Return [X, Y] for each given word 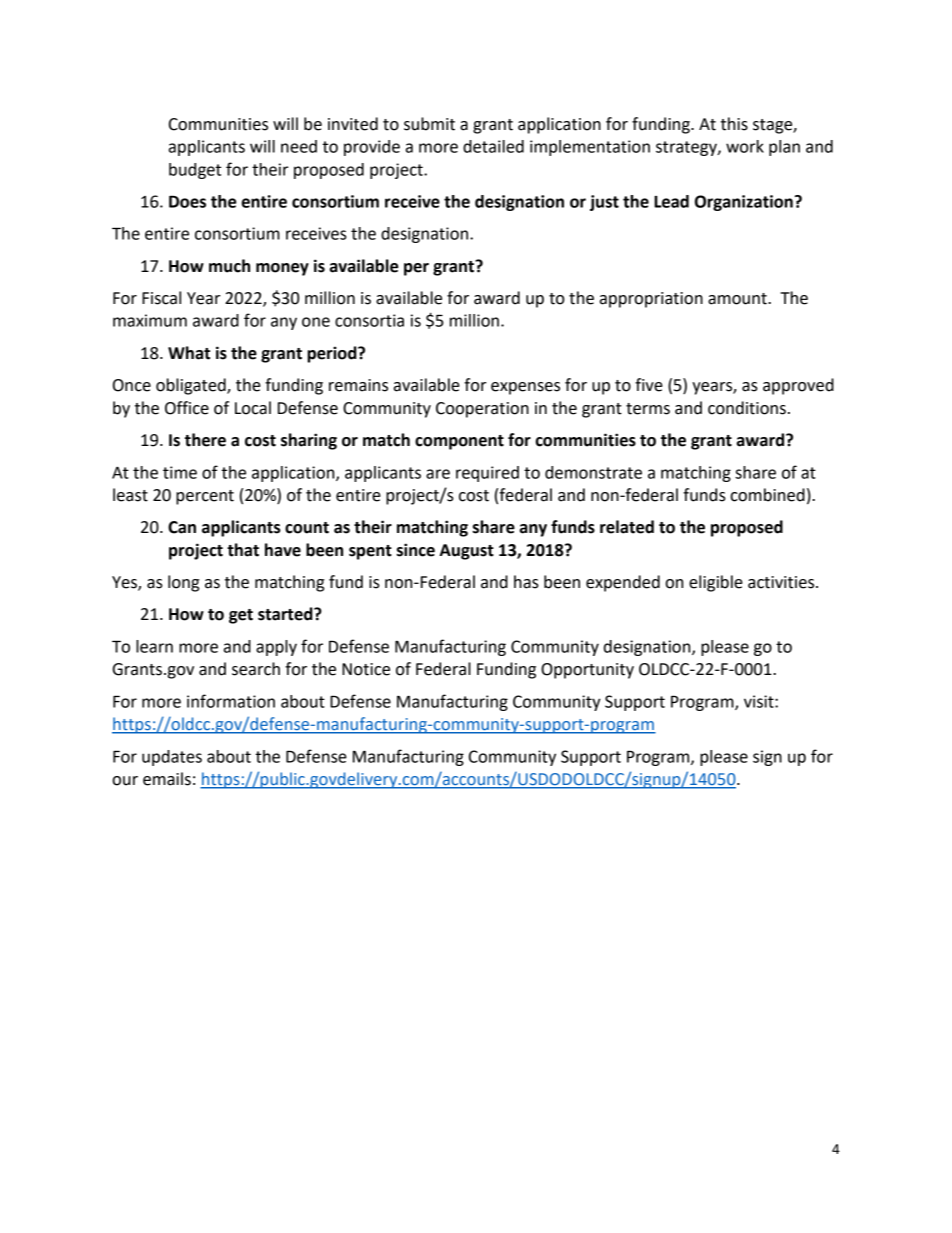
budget [195, 171]
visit [760, 701]
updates [172, 758]
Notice [366, 669]
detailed [493, 146]
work [745, 146]
